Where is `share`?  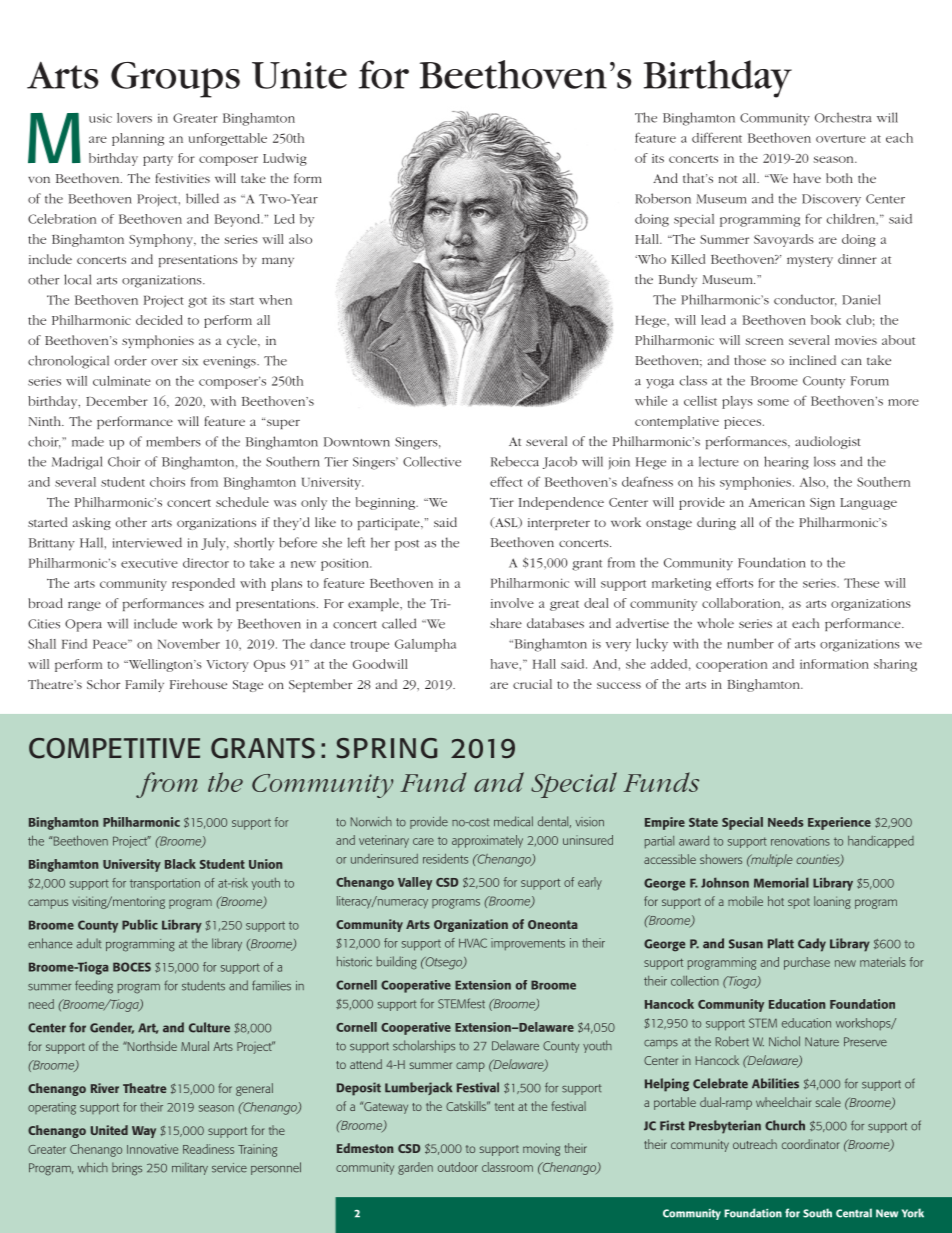 share is located at coordinates (506, 623).
